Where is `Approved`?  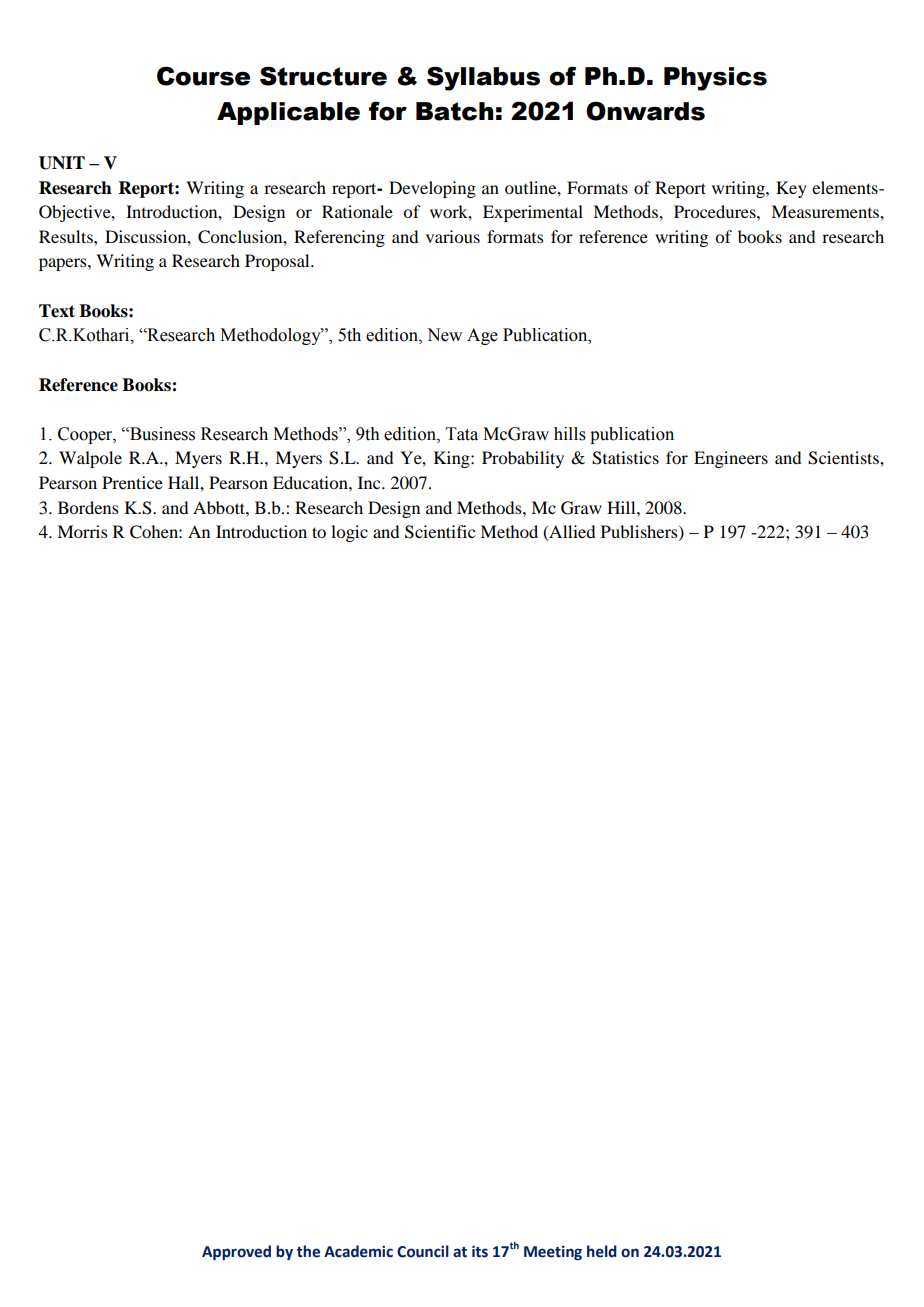 Approved is located at coordinates (236, 1252).
